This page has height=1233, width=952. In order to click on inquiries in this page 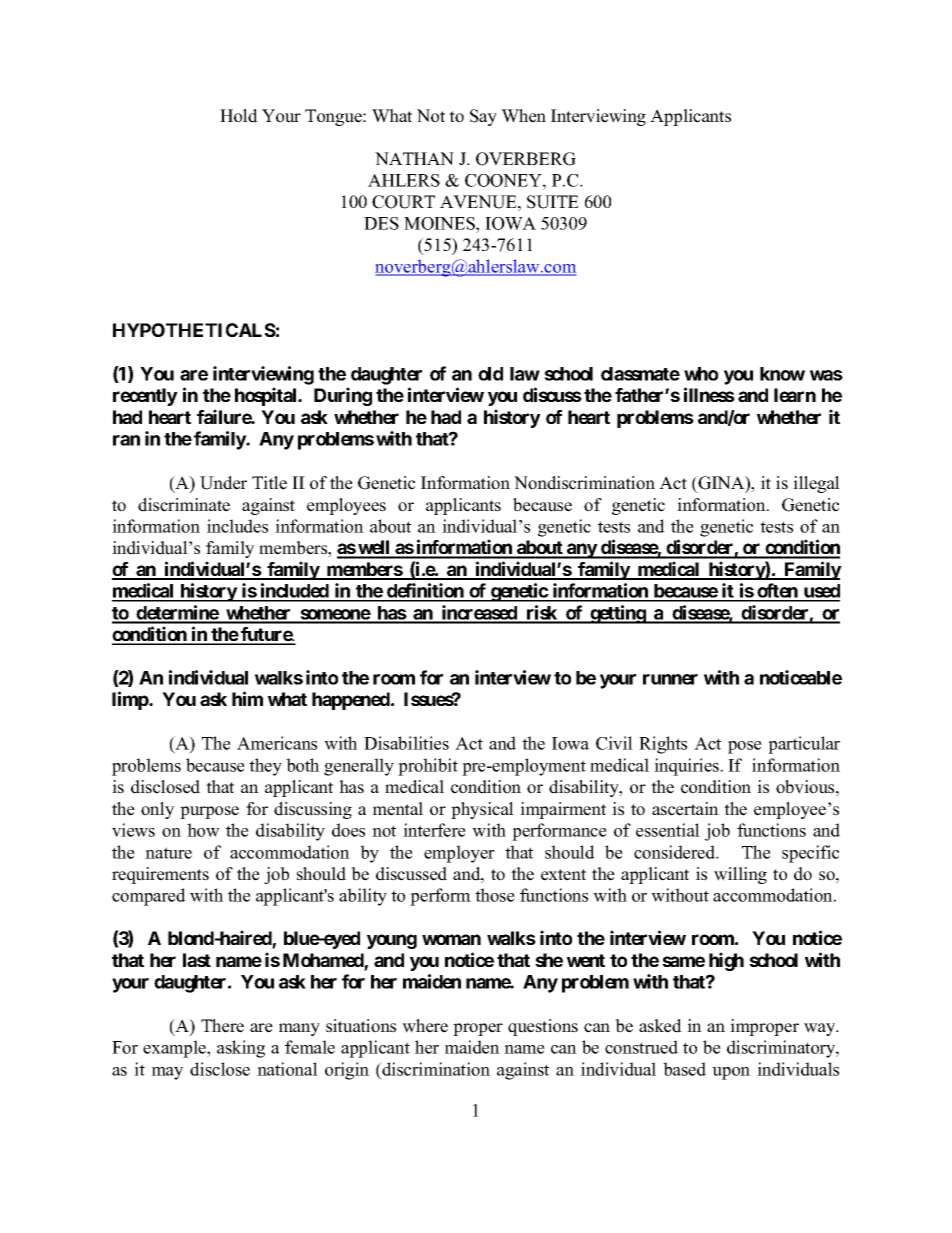, I will do `click(686, 767)`.
